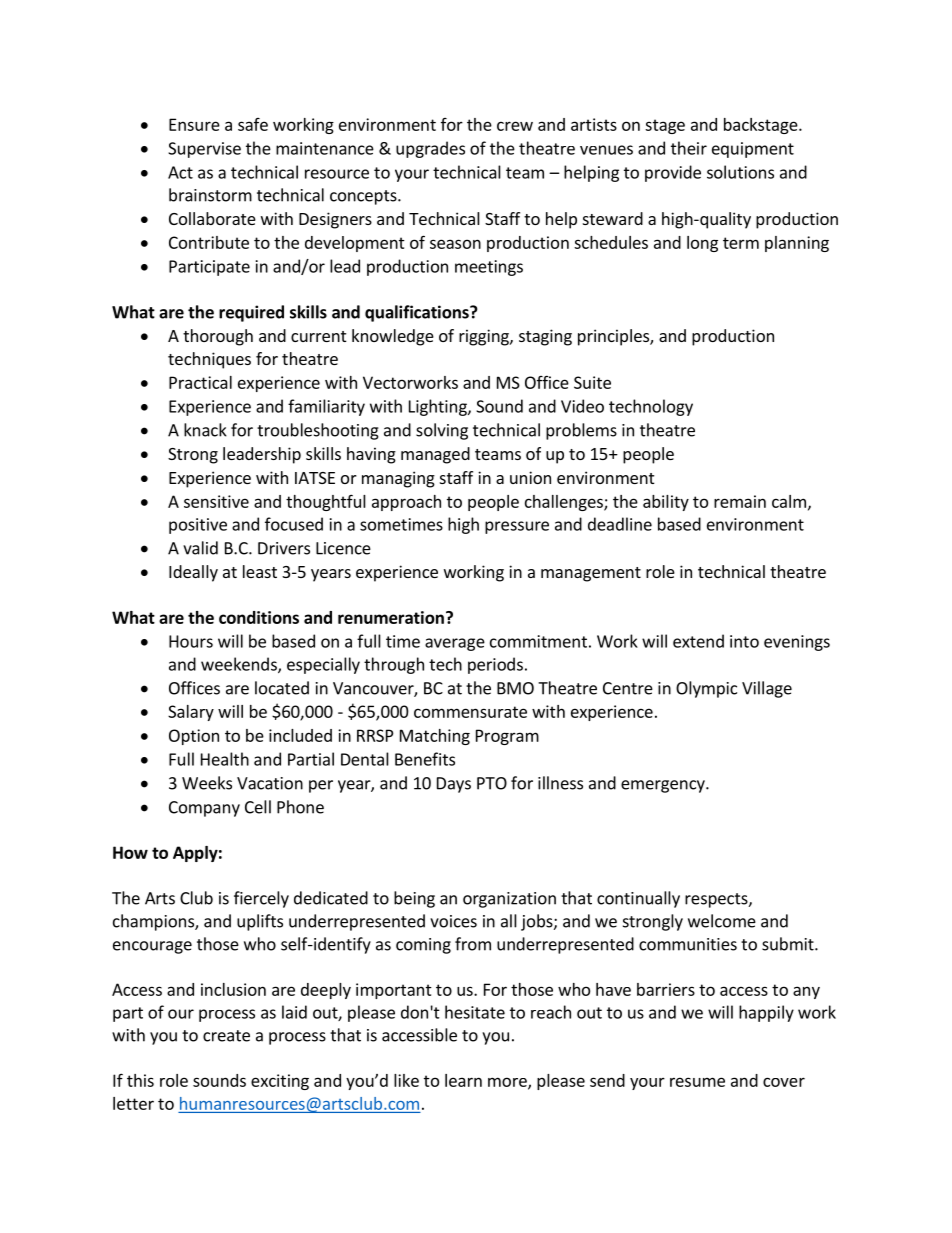 The height and width of the page is (1233, 952). Describe the element at coordinates (689, 148) in the page. I see `their` at that location.
